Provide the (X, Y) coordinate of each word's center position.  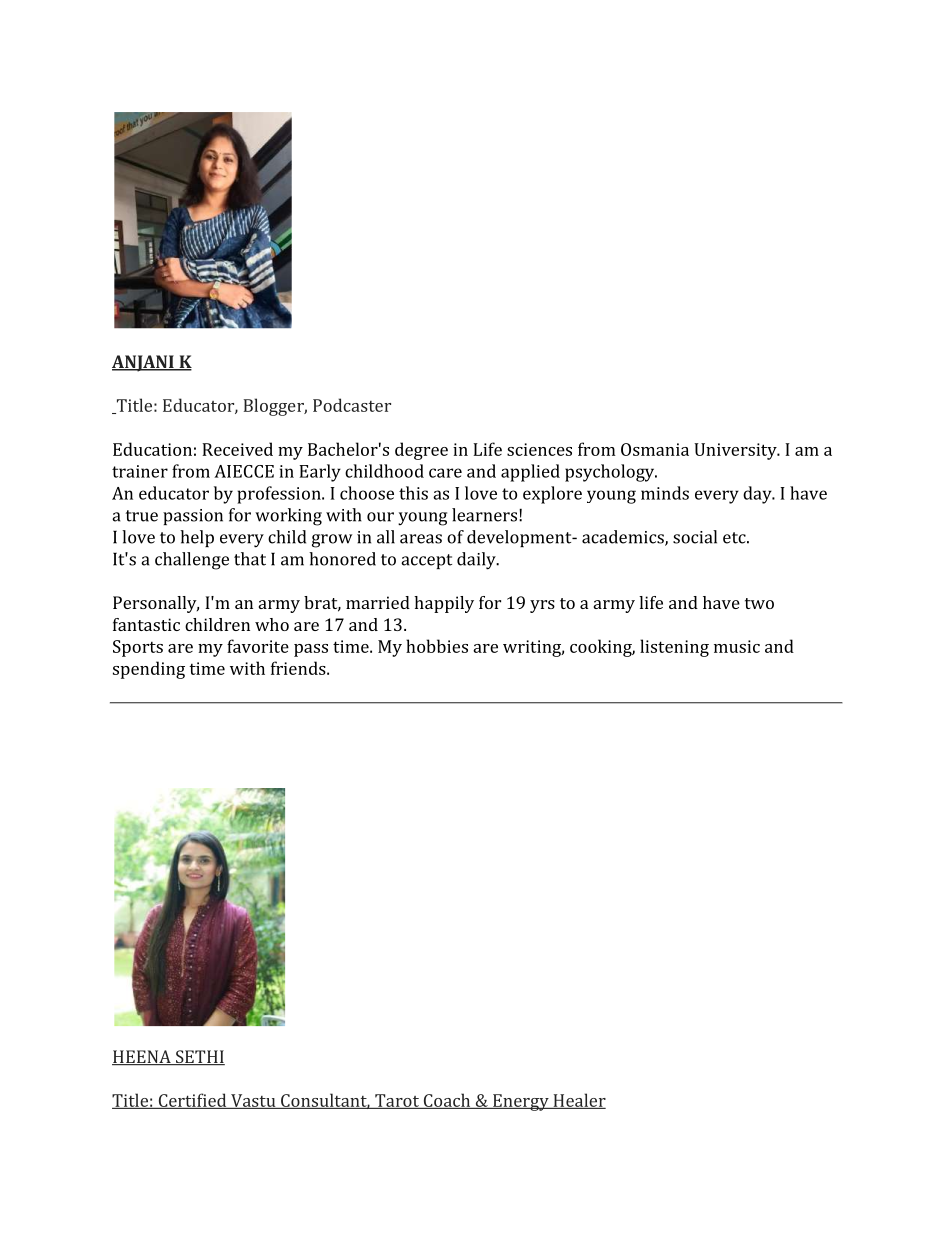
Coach (447, 1101)
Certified (192, 1101)
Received (237, 449)
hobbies (437, 646)
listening (674, 648)
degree (421, 451)
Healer (578, 1101)
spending (149, 670)
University (736, 451)
